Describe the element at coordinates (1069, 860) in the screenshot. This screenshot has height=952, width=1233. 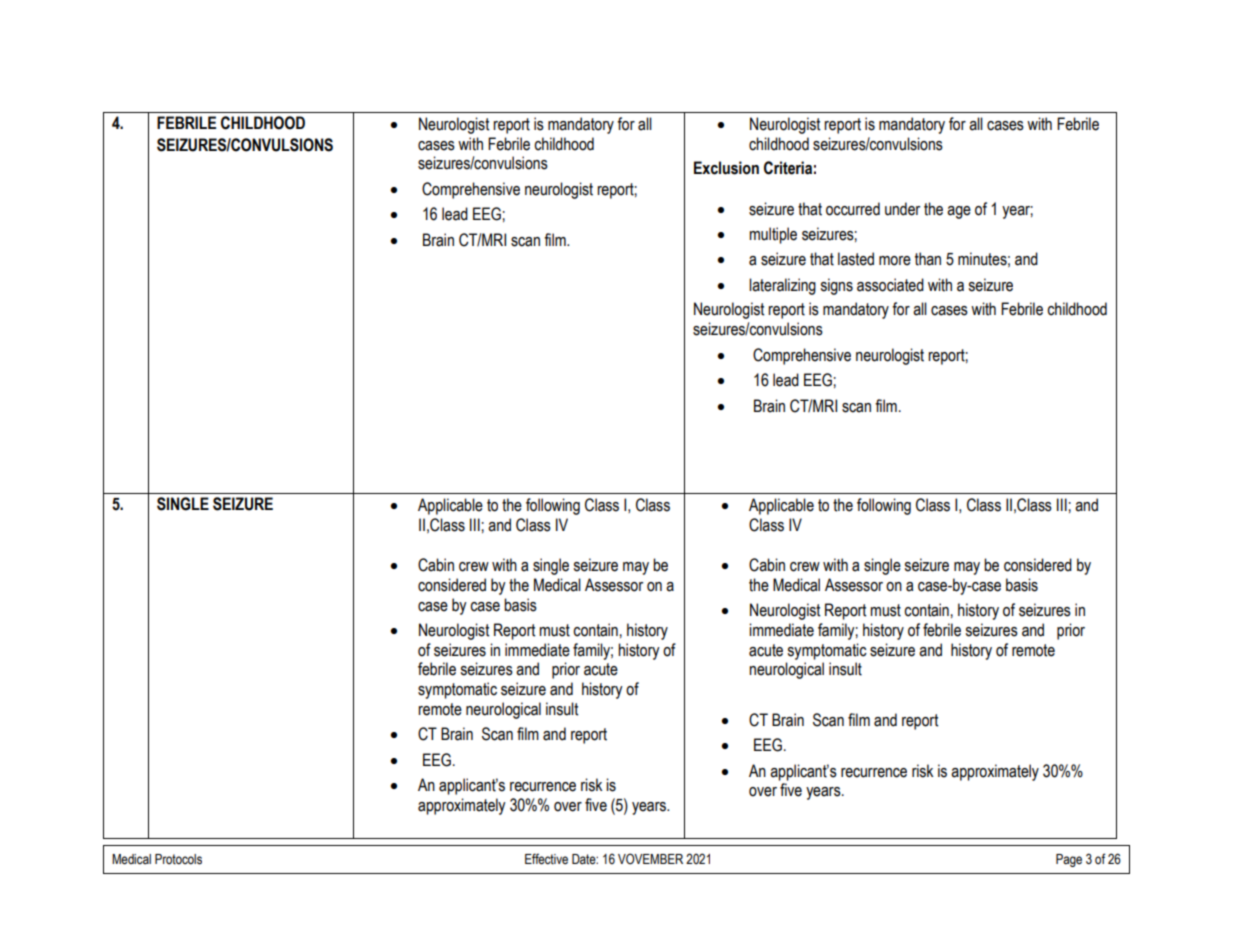
I see `Page` at that location.
